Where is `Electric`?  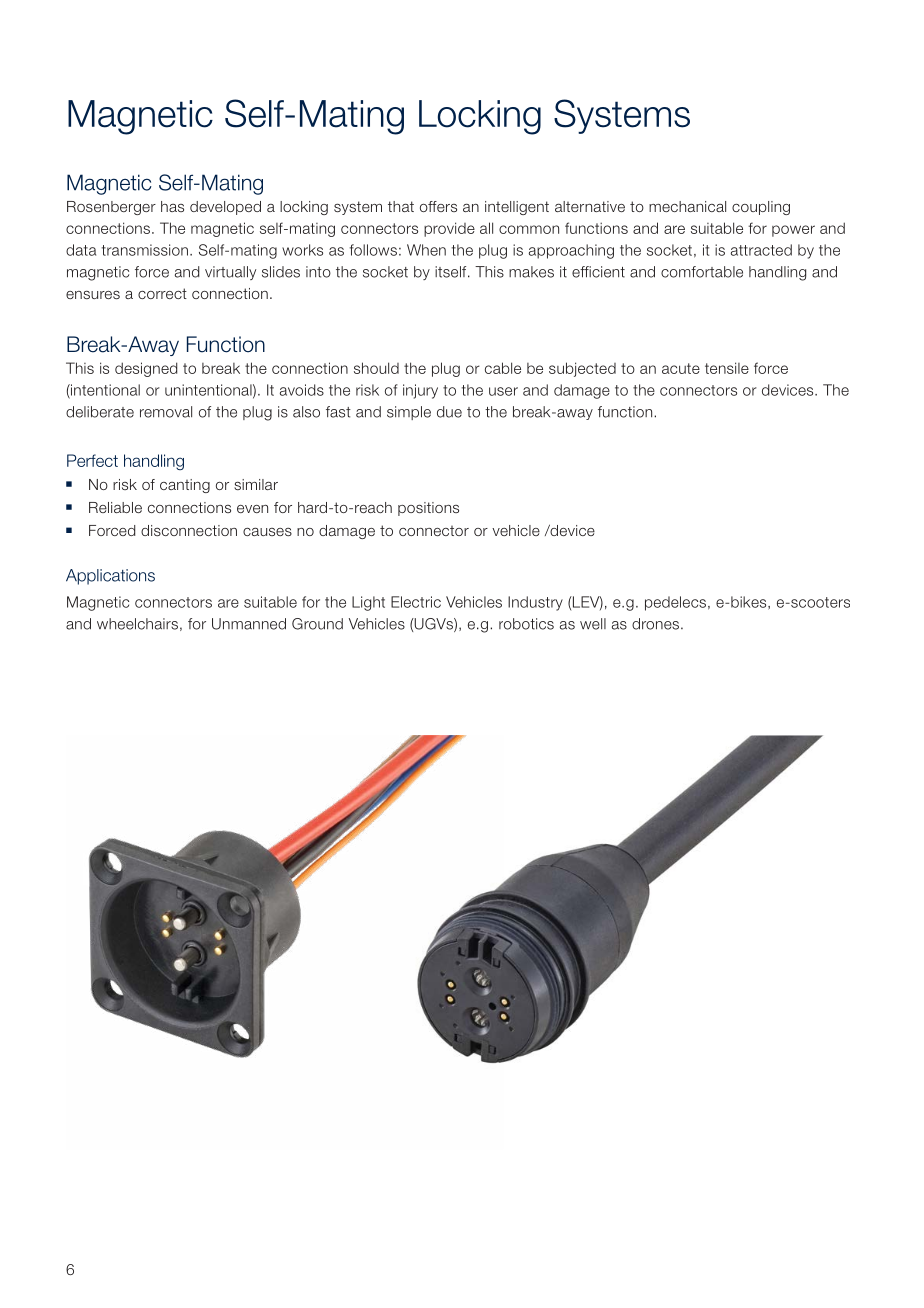
Electric is located at coordinates (416, 602).
